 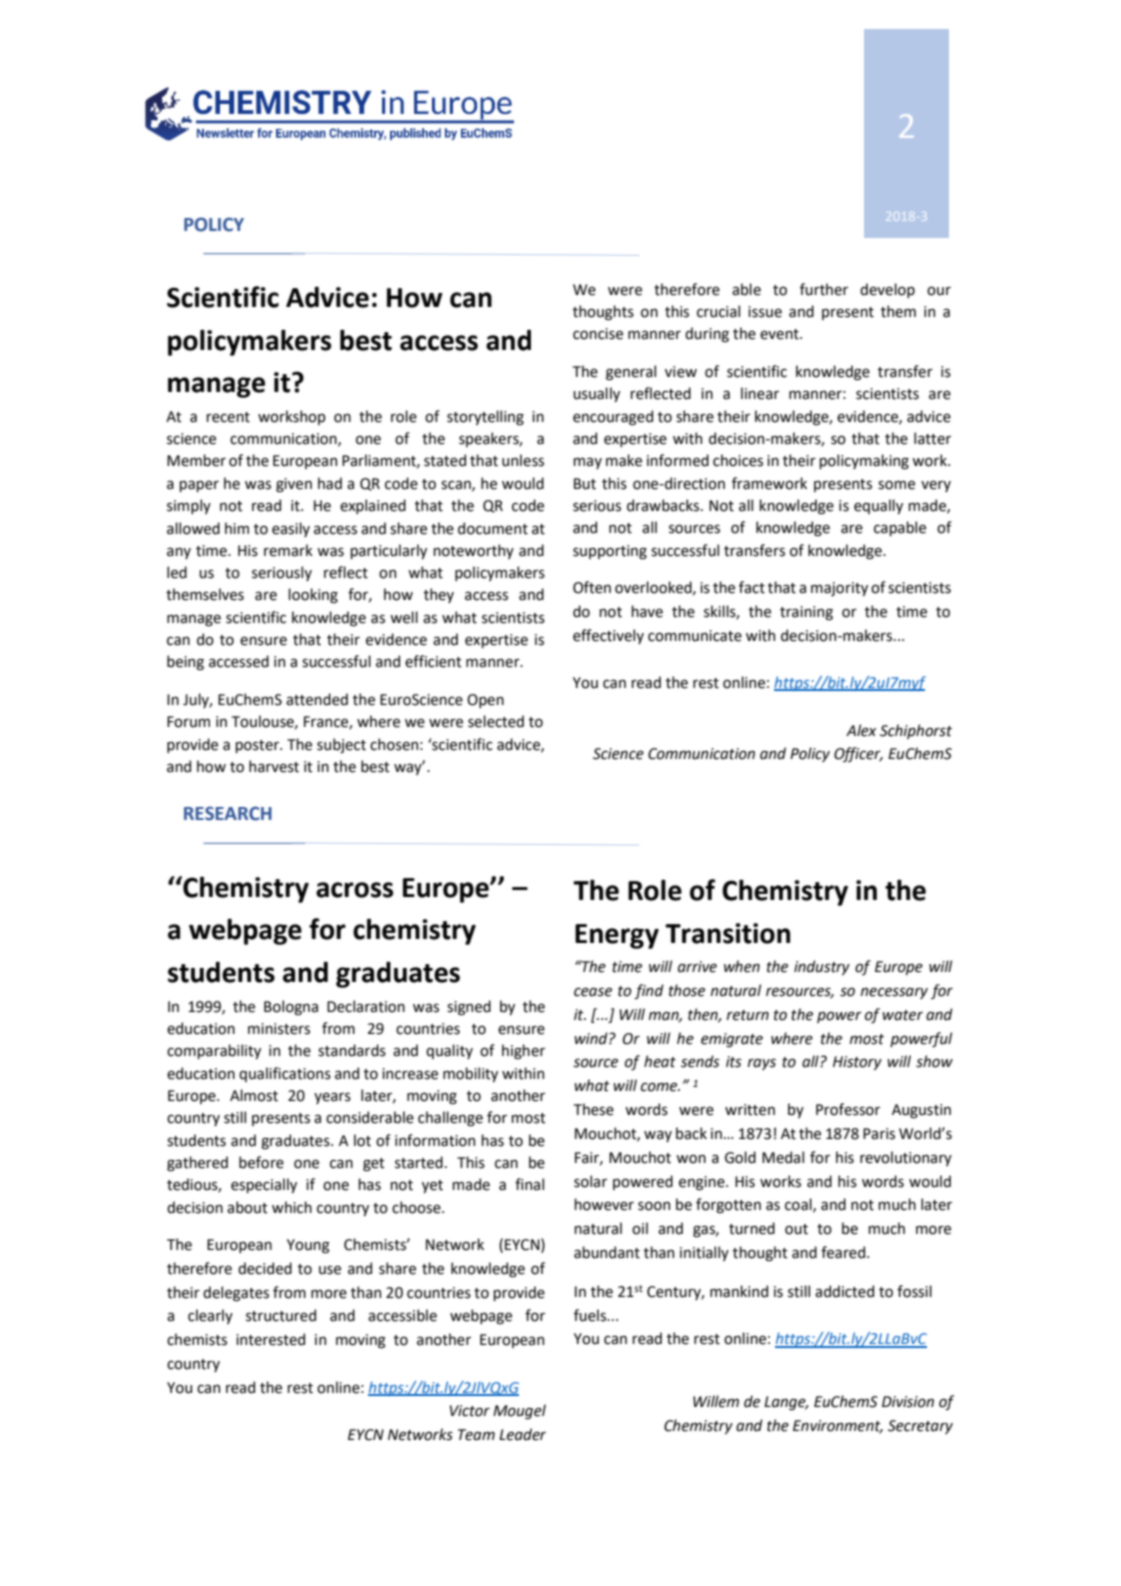 What do you see at coordinates (523, 1051) in the screenshot?
I see `higher` at bounding box center [523, 1051].
